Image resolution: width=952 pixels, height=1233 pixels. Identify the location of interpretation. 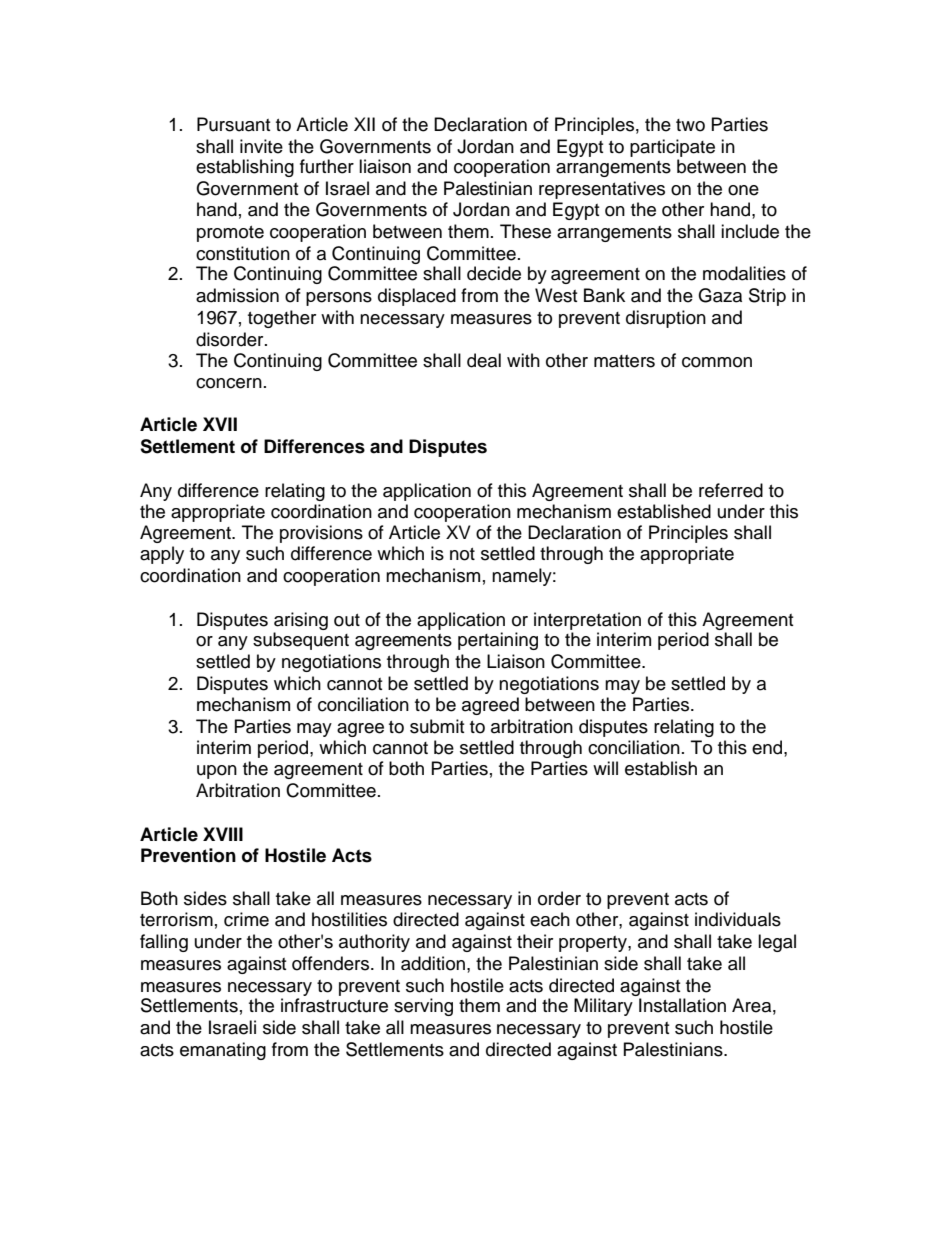
(587, 621).
